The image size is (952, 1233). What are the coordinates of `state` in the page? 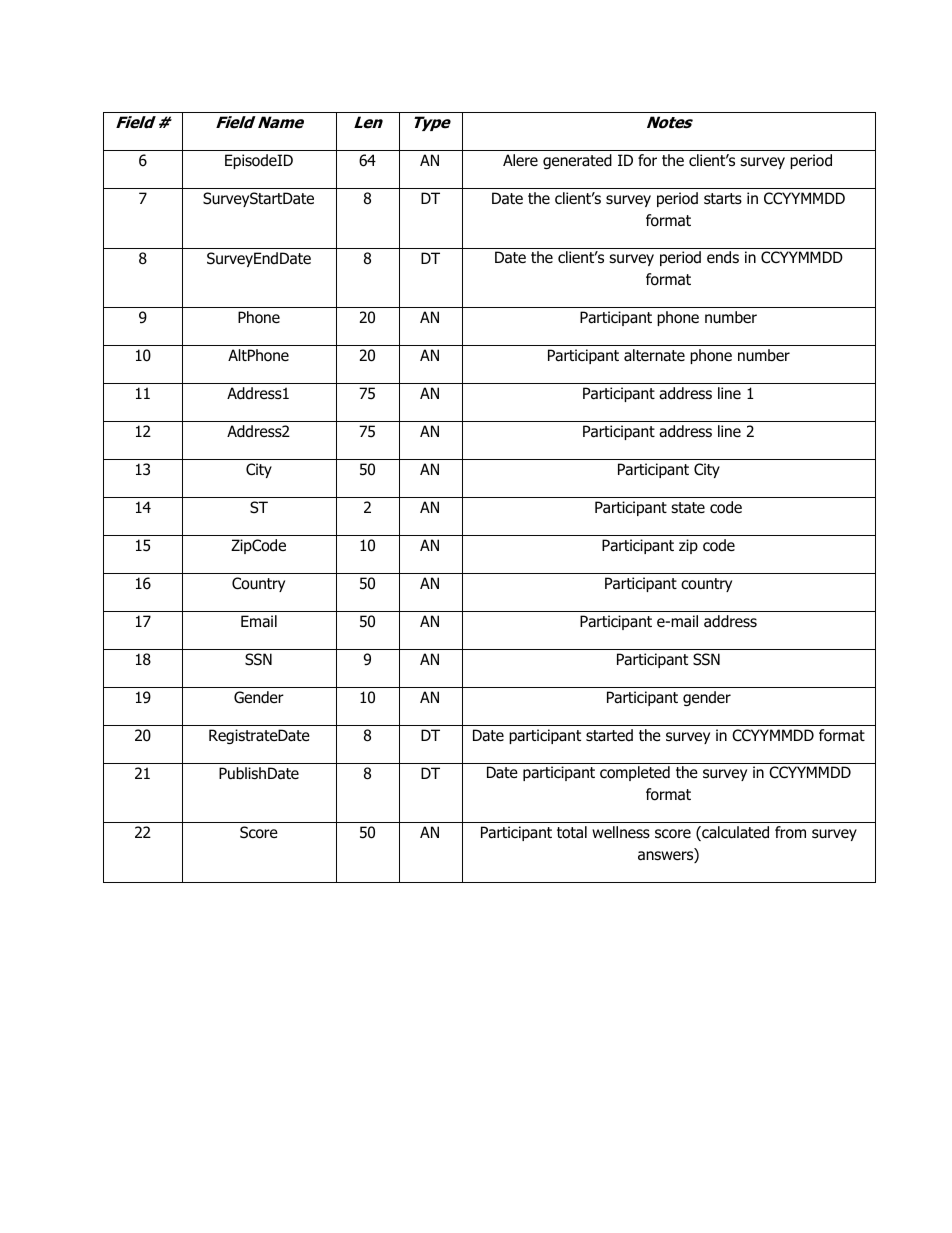 It's located at (688, 508).
